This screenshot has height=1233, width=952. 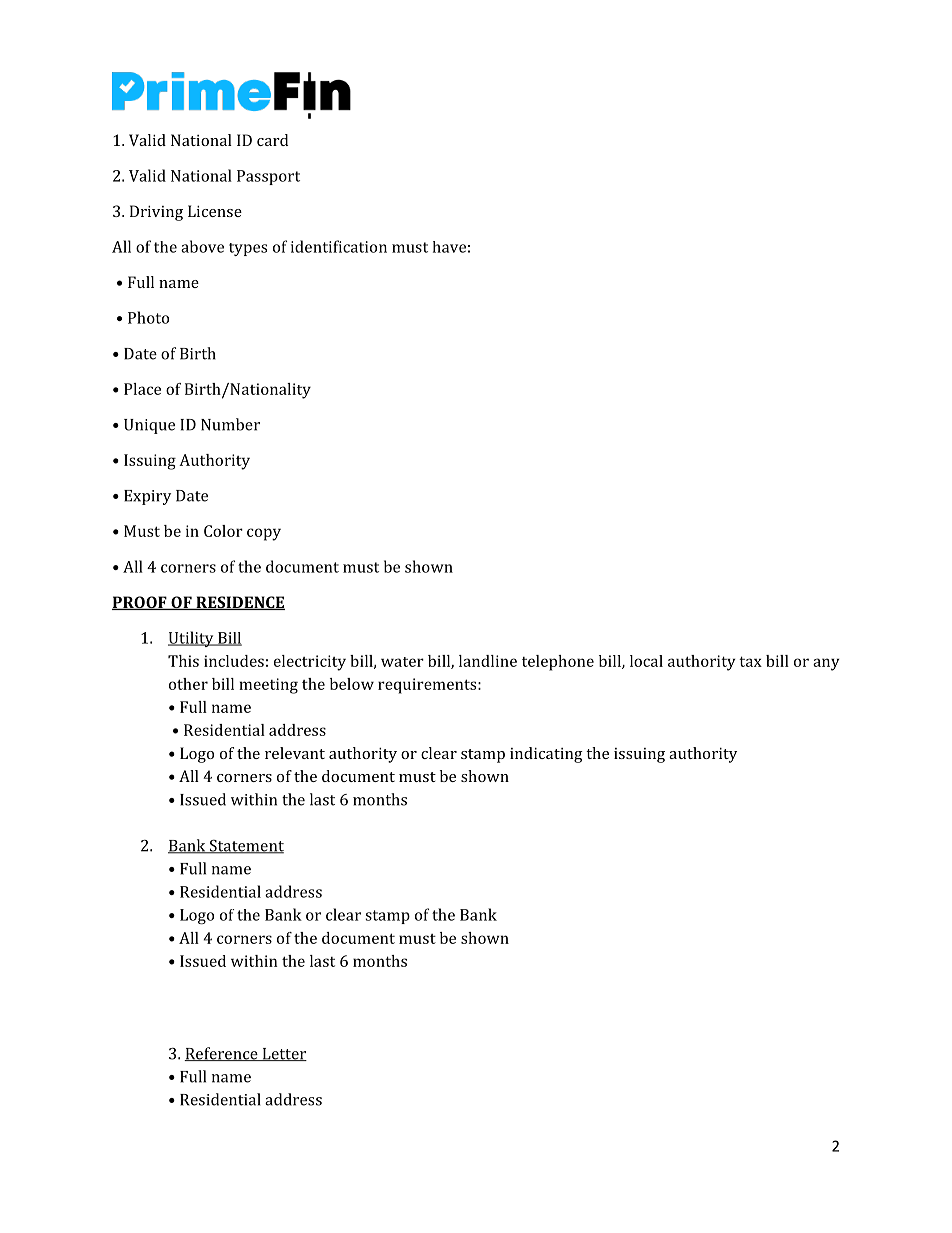 I want to click on tax, so click(x=750, y=661).
